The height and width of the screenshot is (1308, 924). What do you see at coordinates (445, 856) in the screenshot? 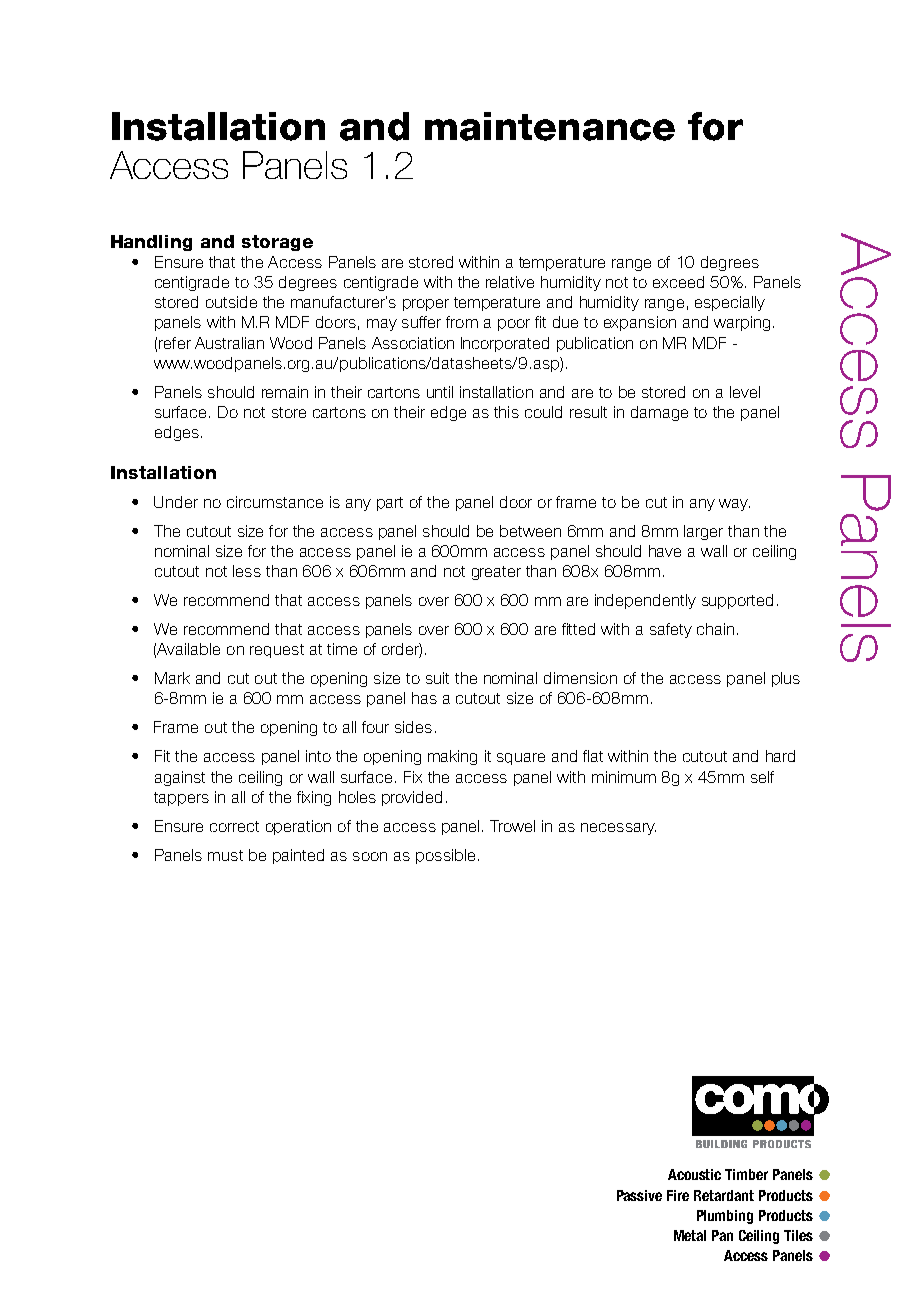
I see `possible` at bounding box center [445, 856].
